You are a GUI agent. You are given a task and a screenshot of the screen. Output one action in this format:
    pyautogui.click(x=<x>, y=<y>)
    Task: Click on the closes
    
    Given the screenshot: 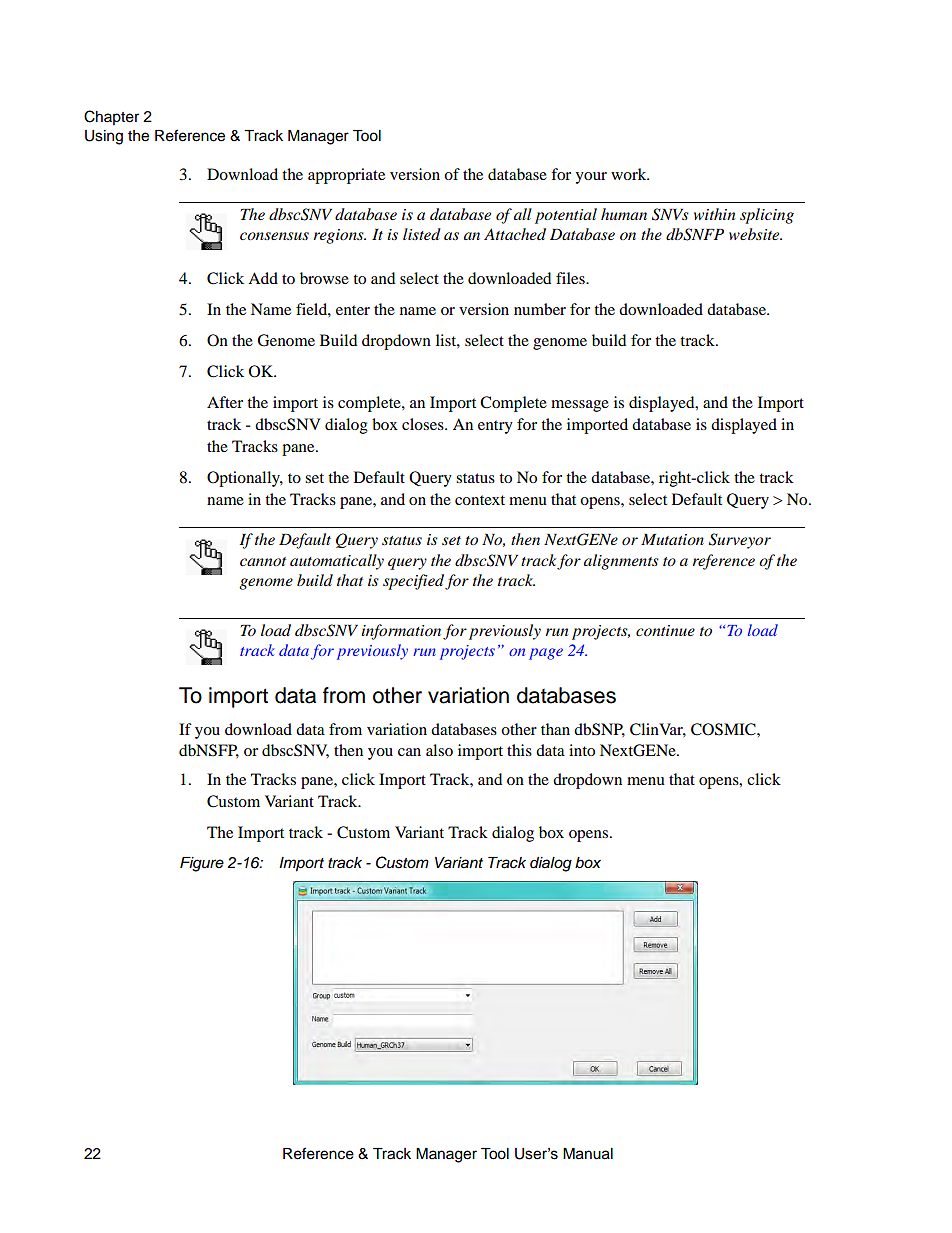 What is the action you would take?
    pyautogui.click(x=424, y=424)
